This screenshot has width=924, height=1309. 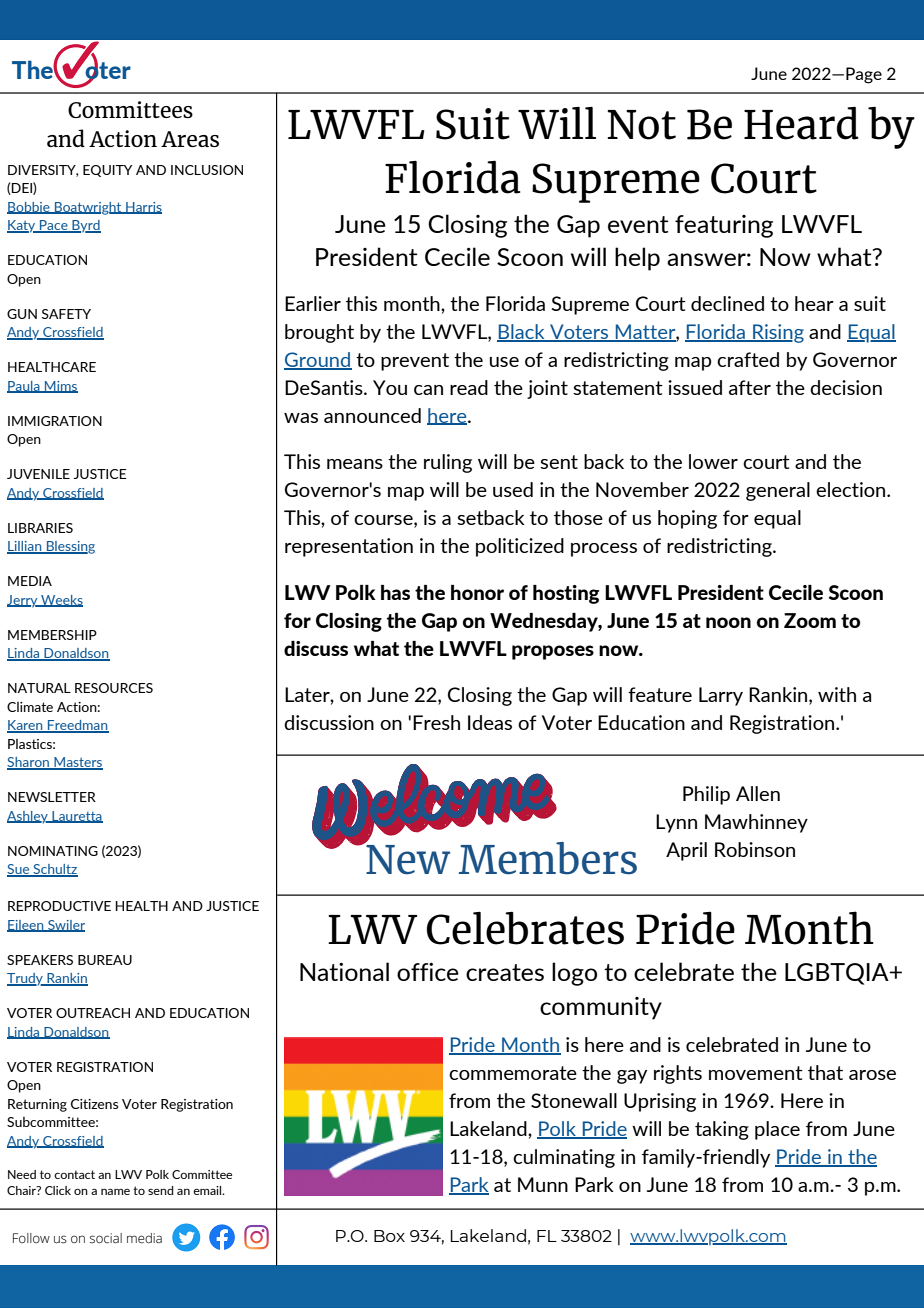 I want to click on BUREAU, so click(x=105, y=960).
